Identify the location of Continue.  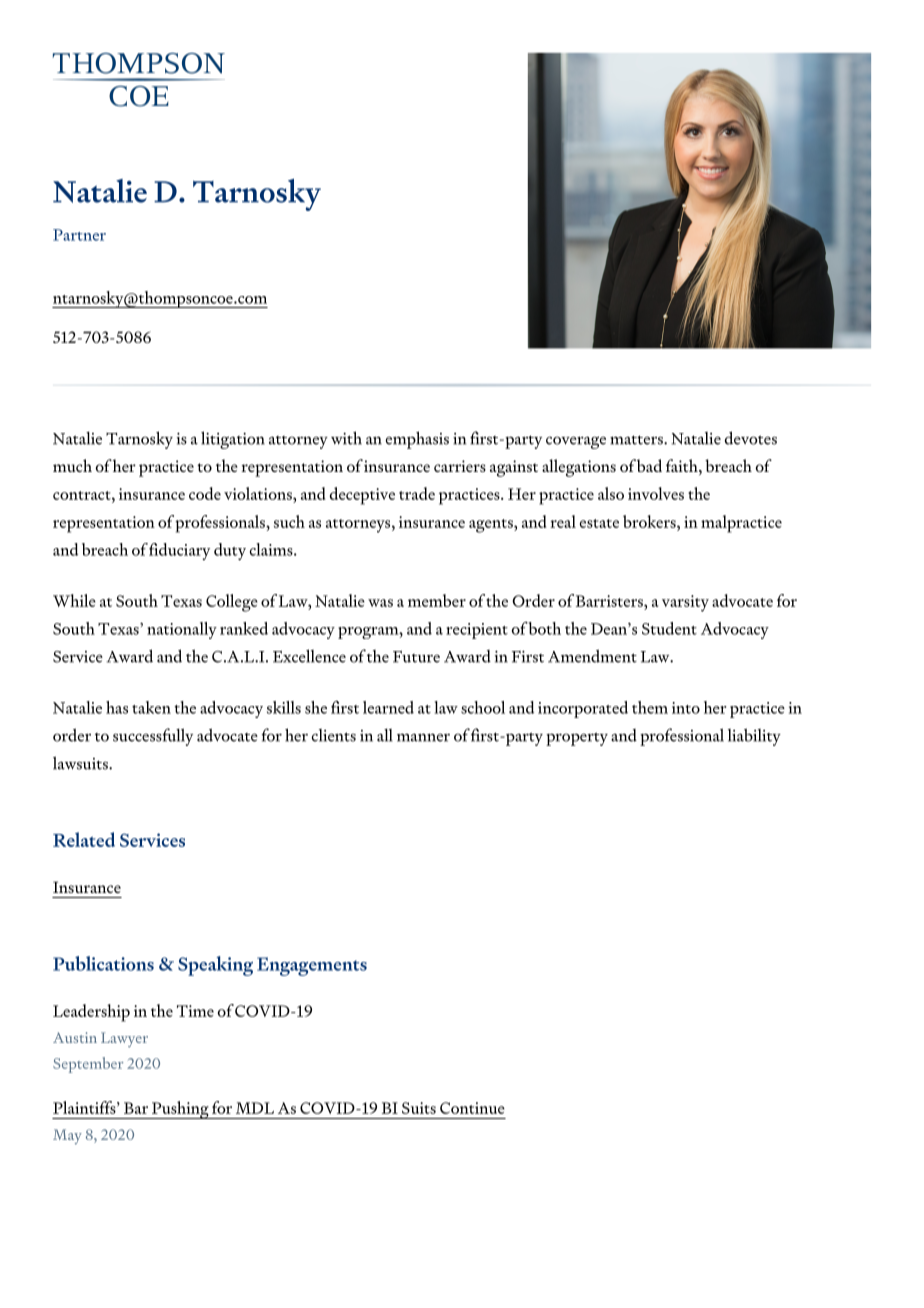
(472, 1108).
